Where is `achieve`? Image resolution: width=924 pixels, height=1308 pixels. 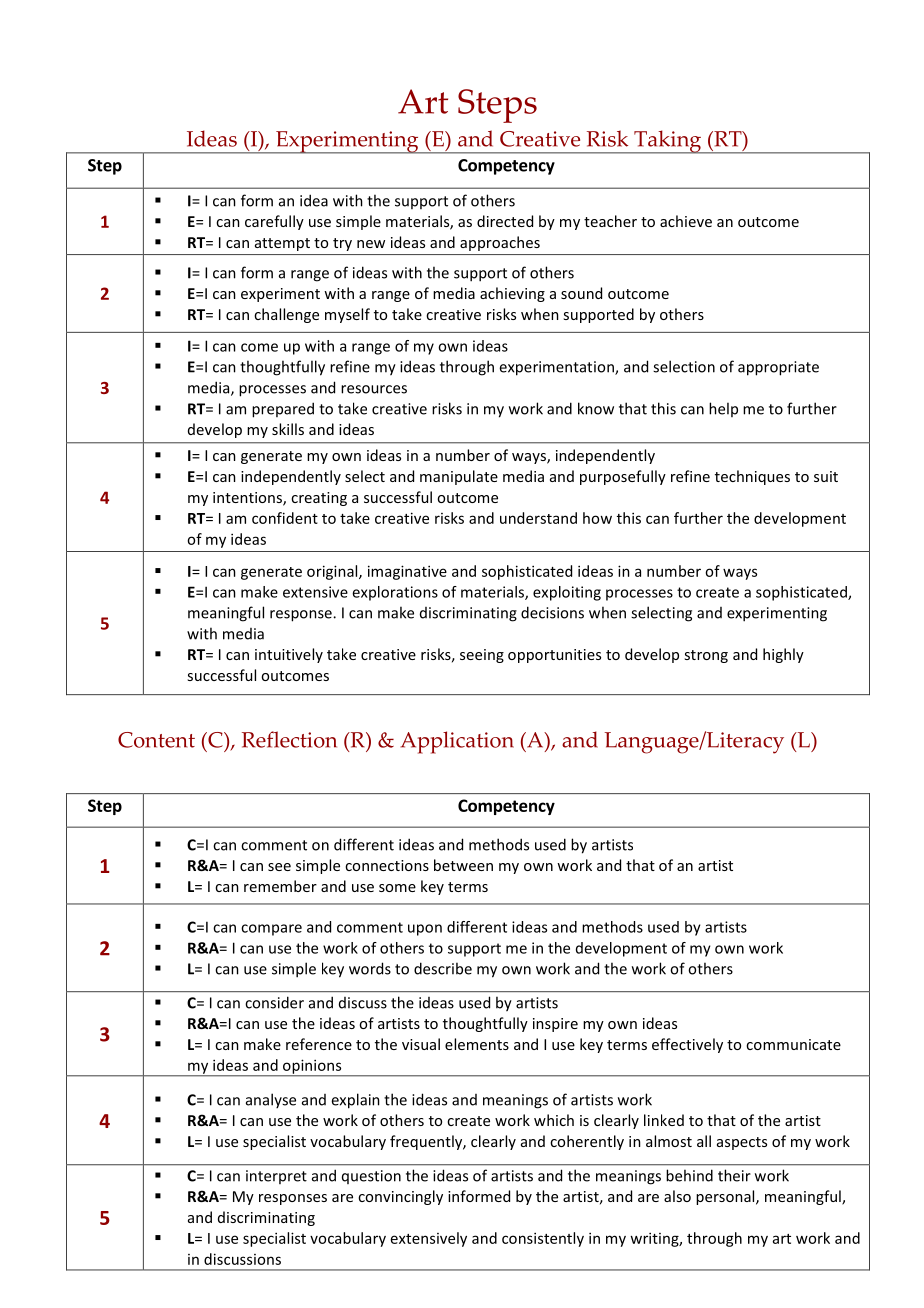
achieve is located at coordinates (686, 221).
